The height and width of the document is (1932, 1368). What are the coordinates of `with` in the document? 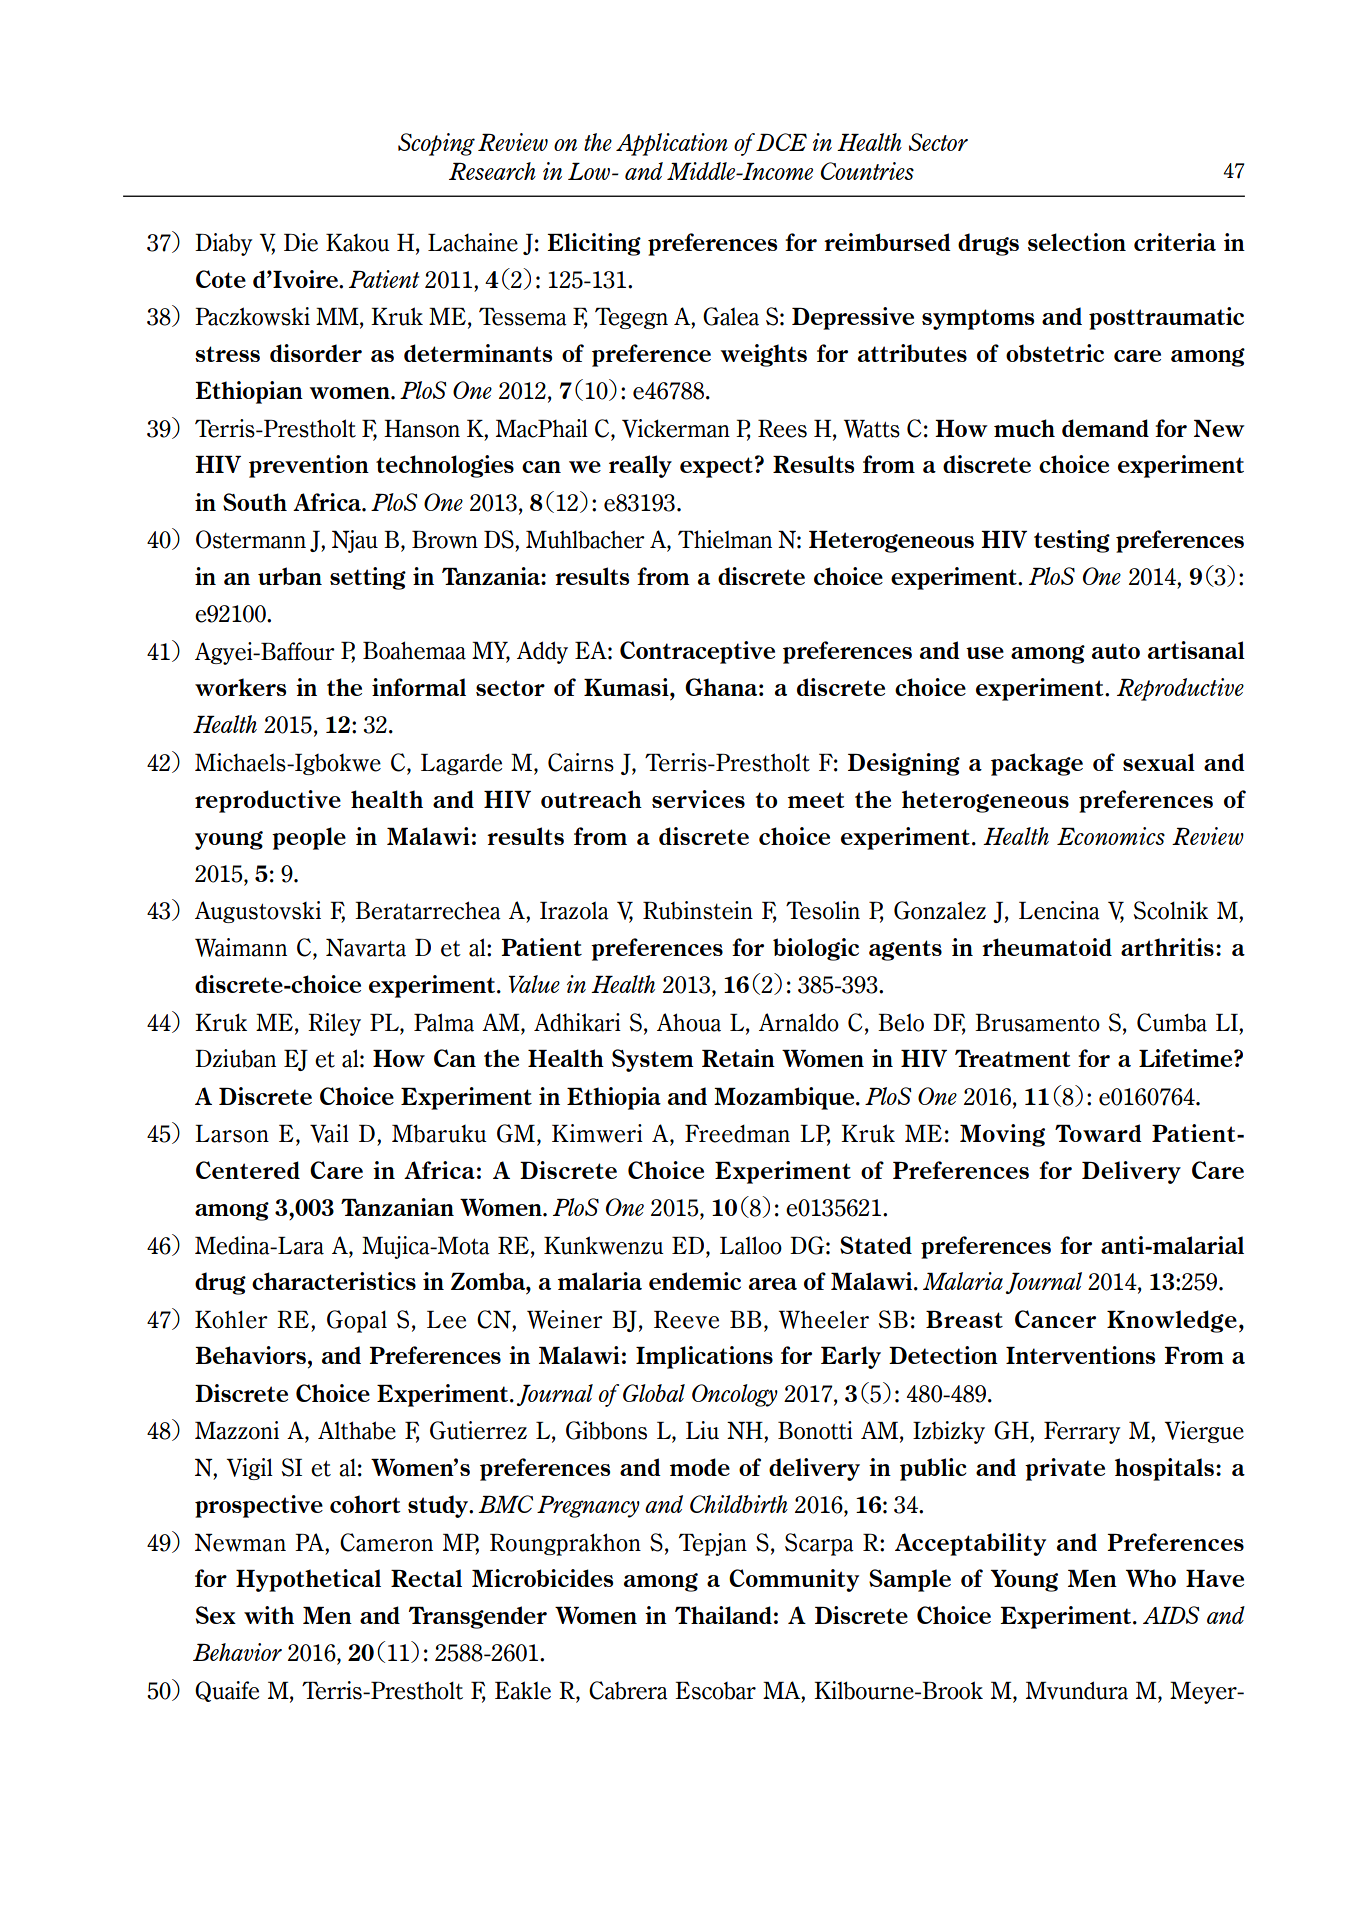 It's located at (269, 1615).
